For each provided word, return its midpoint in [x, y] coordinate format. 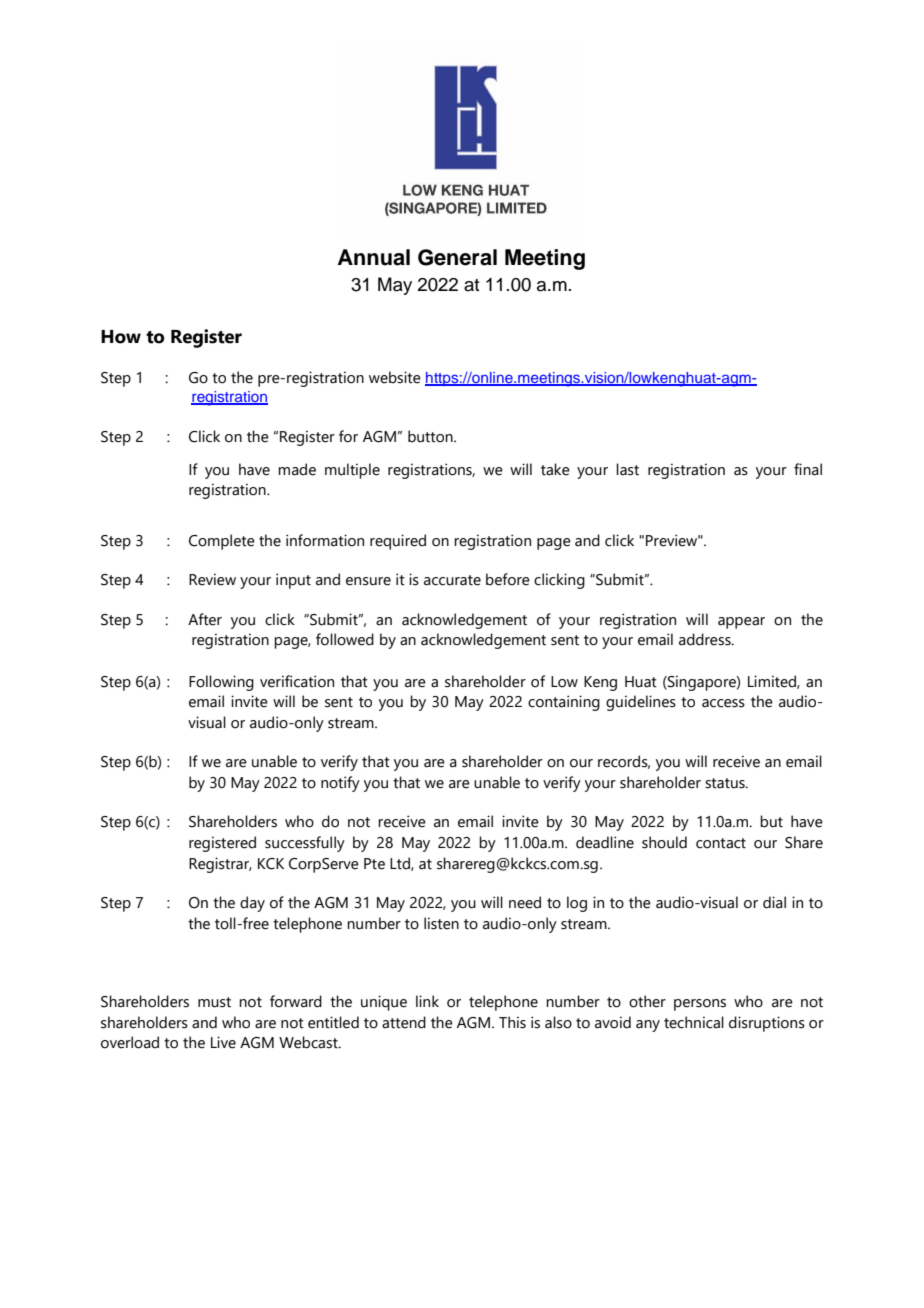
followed [345, 639]
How [121, 337]
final [808, 469]
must [214, 1002]
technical [694, 1022]
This [512, 1022]
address [706, 639]
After [205, 619]
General [457, 257]
